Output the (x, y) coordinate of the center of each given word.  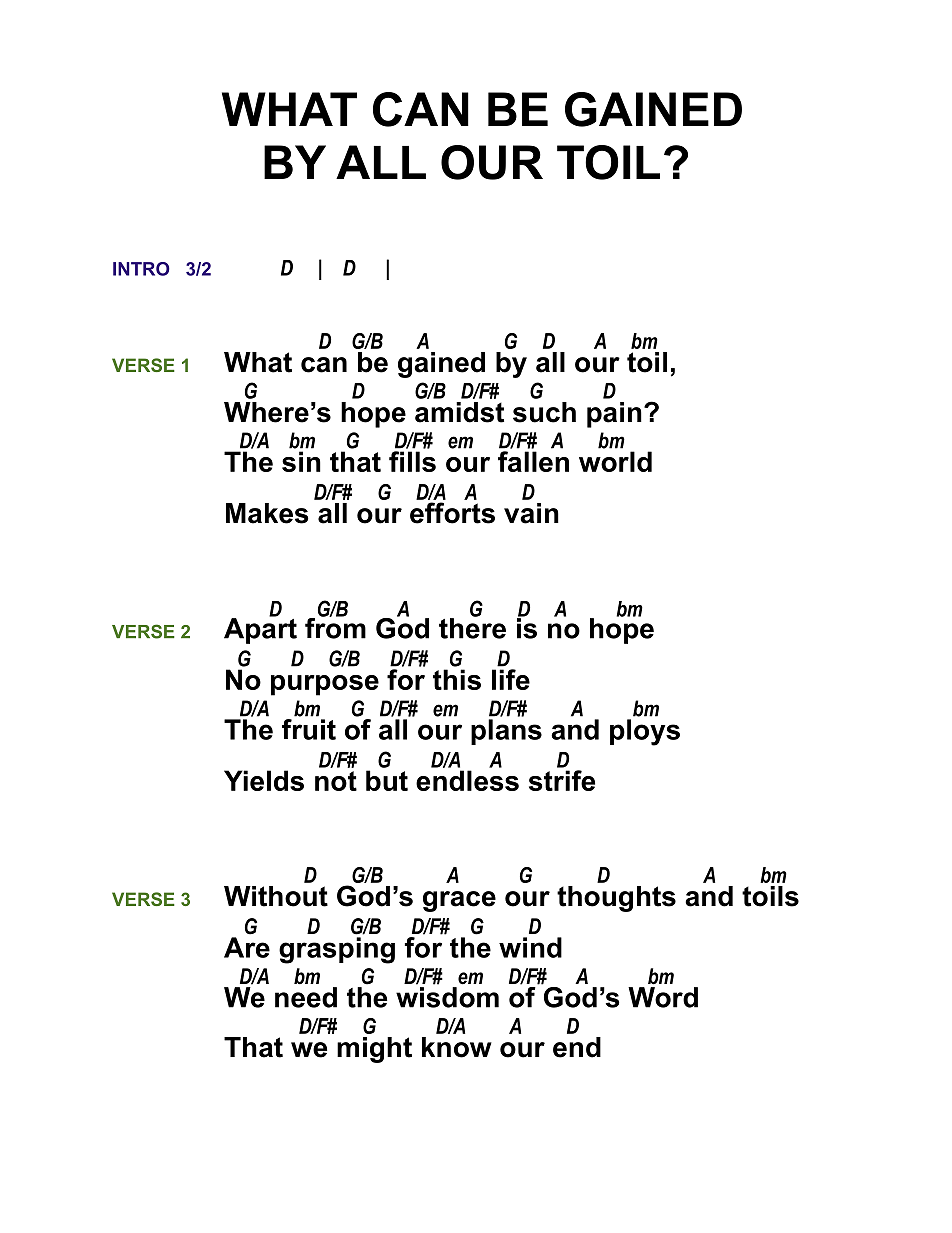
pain (614, 415)
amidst (459, 412)
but (387, 780)
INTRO (141, 269)
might (374, 1050)
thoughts (616, 899)
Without (276, 896)
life (511, 679)
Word (663, 997)
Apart (260, 630)
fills (412, 461)
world (615, 461)
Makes (267, 513)
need (306, 997)
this (457, 679)
